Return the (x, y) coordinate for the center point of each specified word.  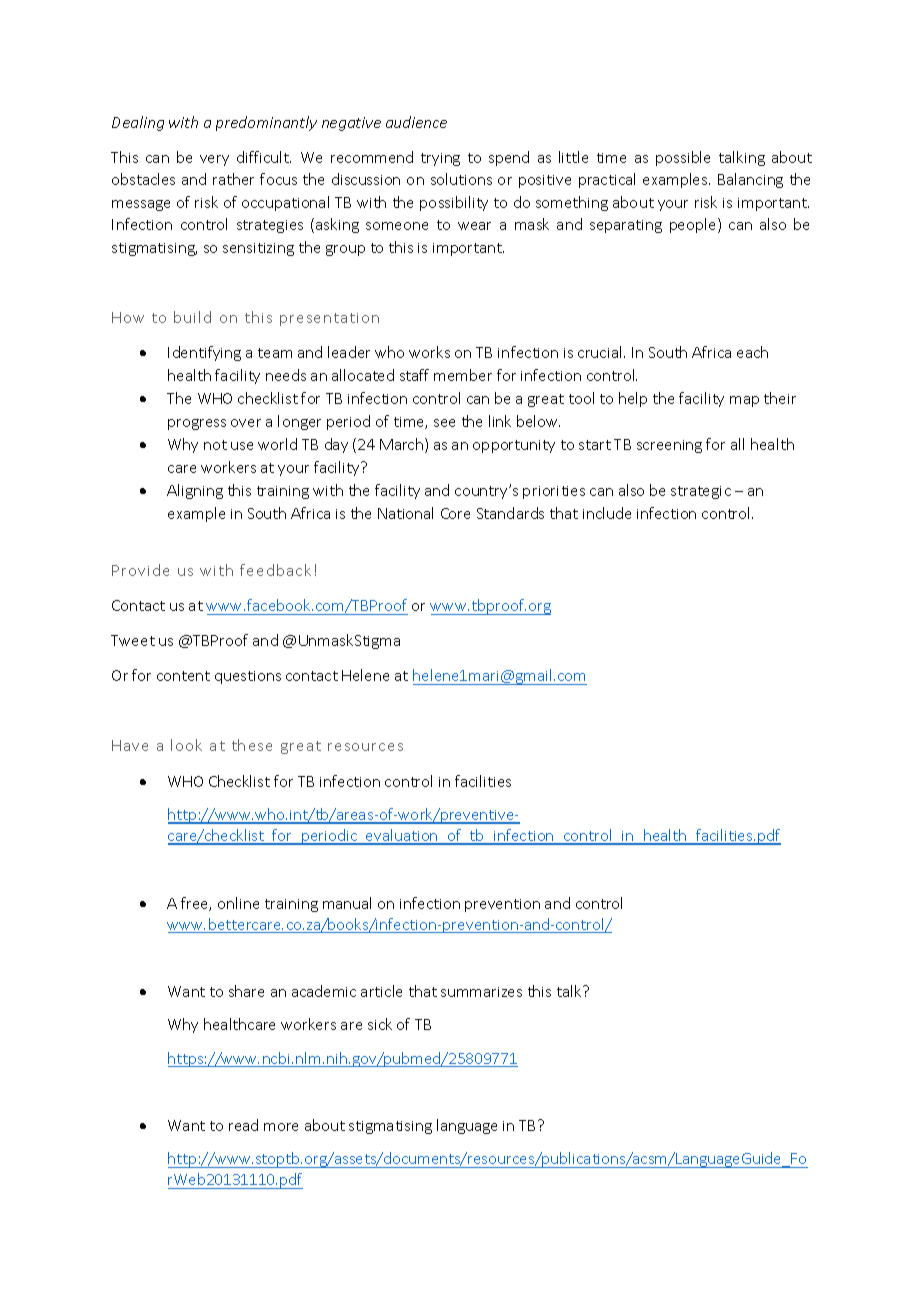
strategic (701, 492)
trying (440, 159)
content (183, 676)
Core (455, 513)
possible (683, 158)
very (214, 160)
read (243, 1125)
